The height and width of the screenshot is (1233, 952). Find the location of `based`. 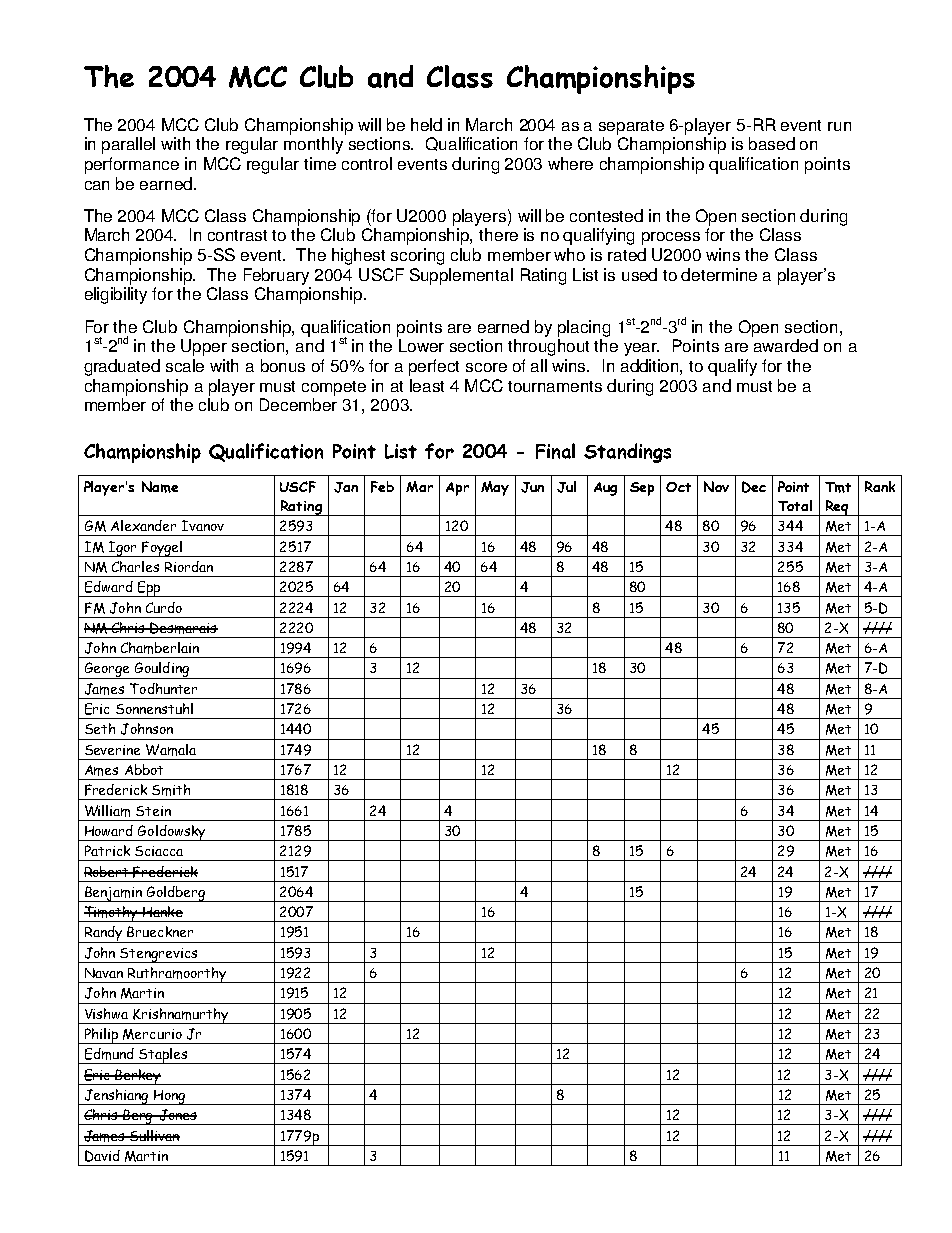

based is located at coordinates (772, 143).
